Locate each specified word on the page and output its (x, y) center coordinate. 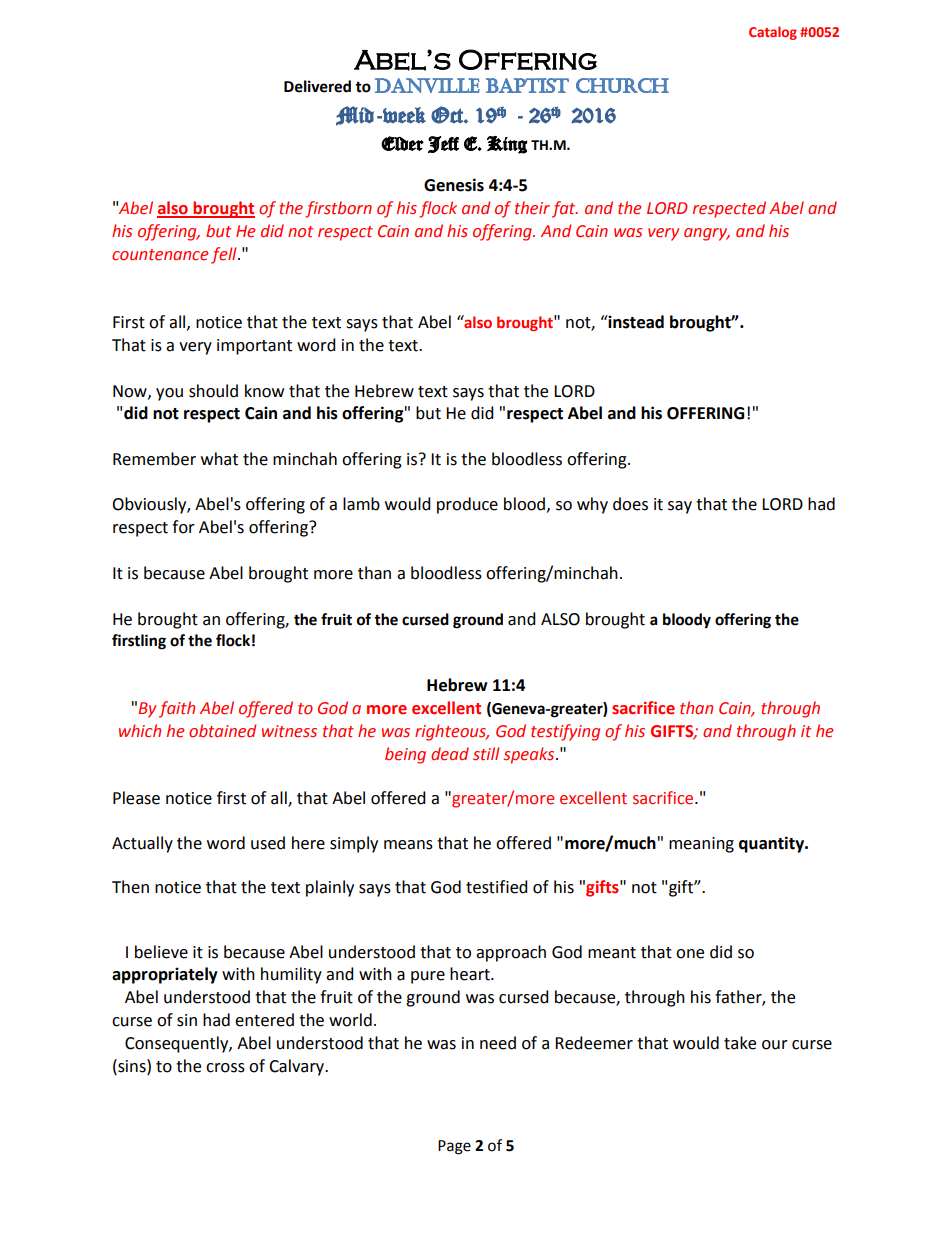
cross (225, 1068)
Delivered (317, 86)
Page (454, 1147)
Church (622, 85)
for (183, 527)
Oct (448, 115)
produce (467, 505)
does (630, 504)
